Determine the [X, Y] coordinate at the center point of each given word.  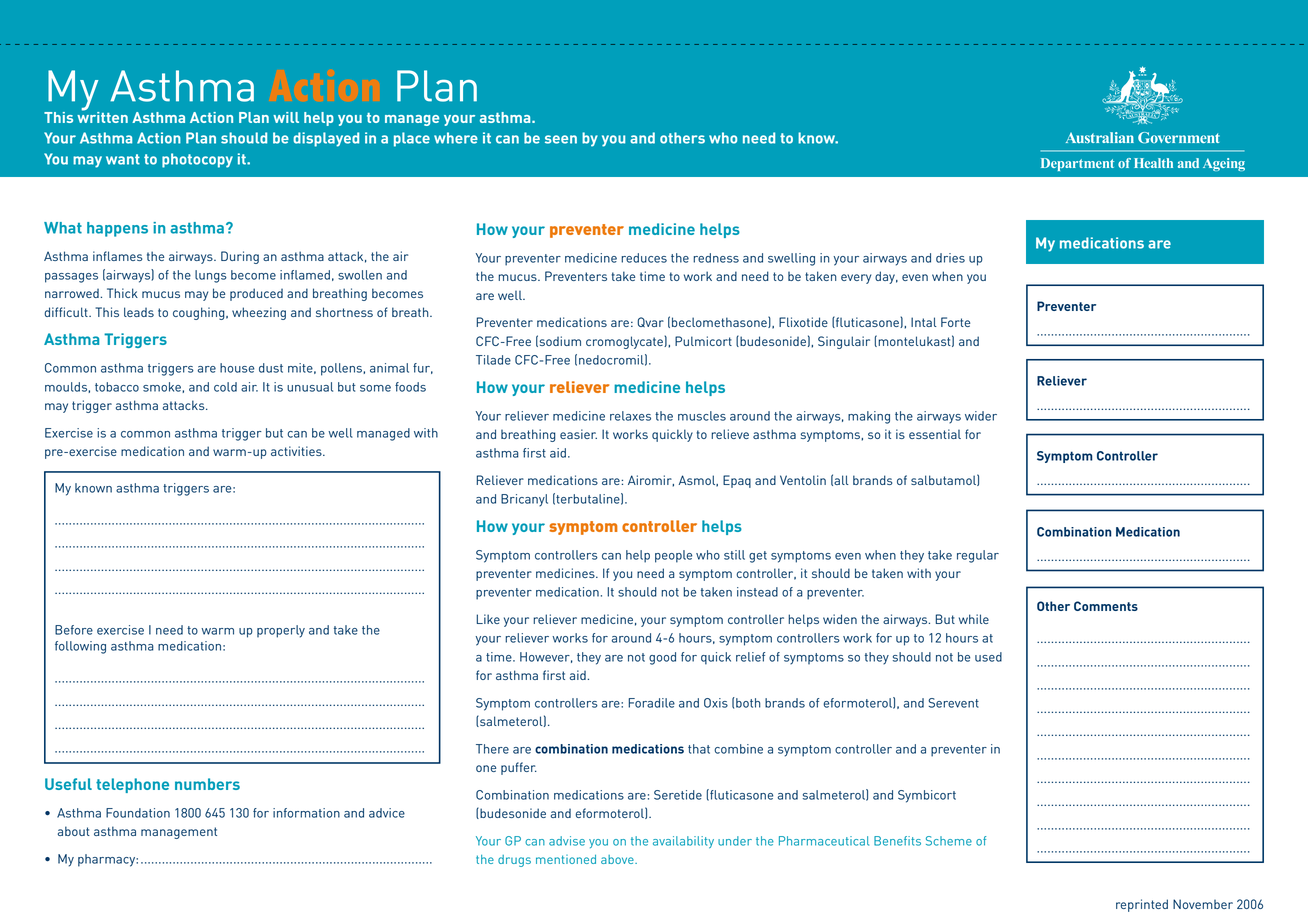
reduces [644, 258]
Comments [1106, 606]
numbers [207, 784]
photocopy [197, 160]
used [988, 657]
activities [297, 451]
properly [281, 631]
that [699, 749]
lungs [211, 276]
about [74, 831]
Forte [955, 322]
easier [578, 434]
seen [561, 139]
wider [981, 416]
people [673, 556]
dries [950, 258]
